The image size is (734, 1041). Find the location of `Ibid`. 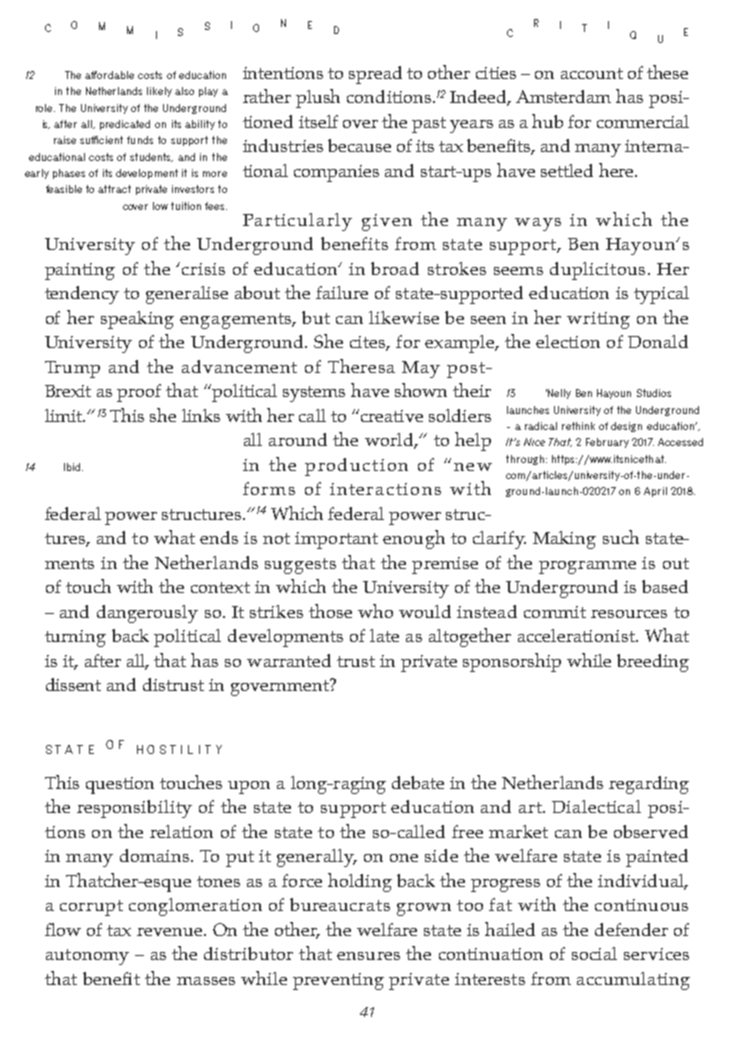

Ibid is located at coordinates (73, 467).
